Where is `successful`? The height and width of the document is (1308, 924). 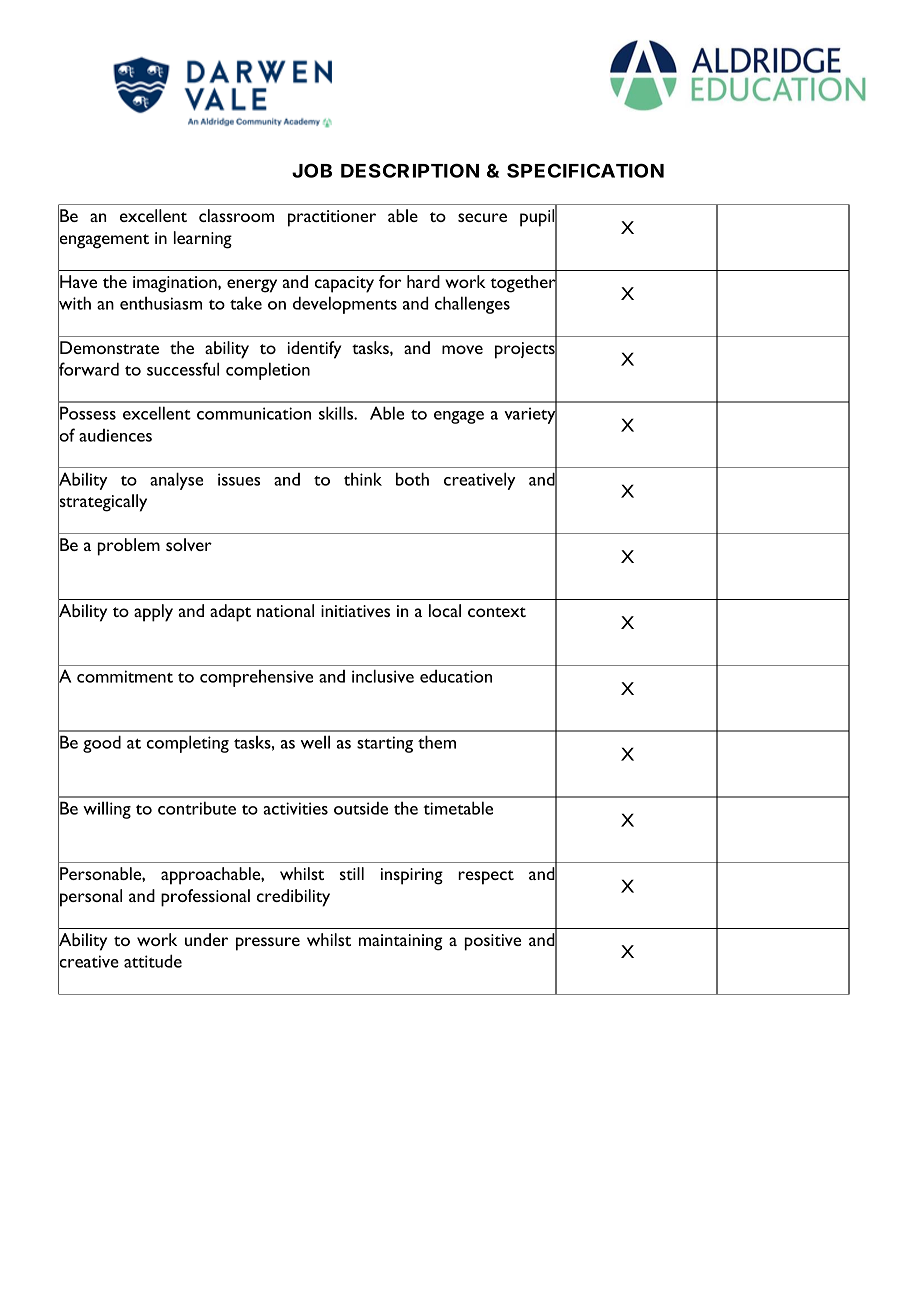 successful is located at coordinates (183, 369).
